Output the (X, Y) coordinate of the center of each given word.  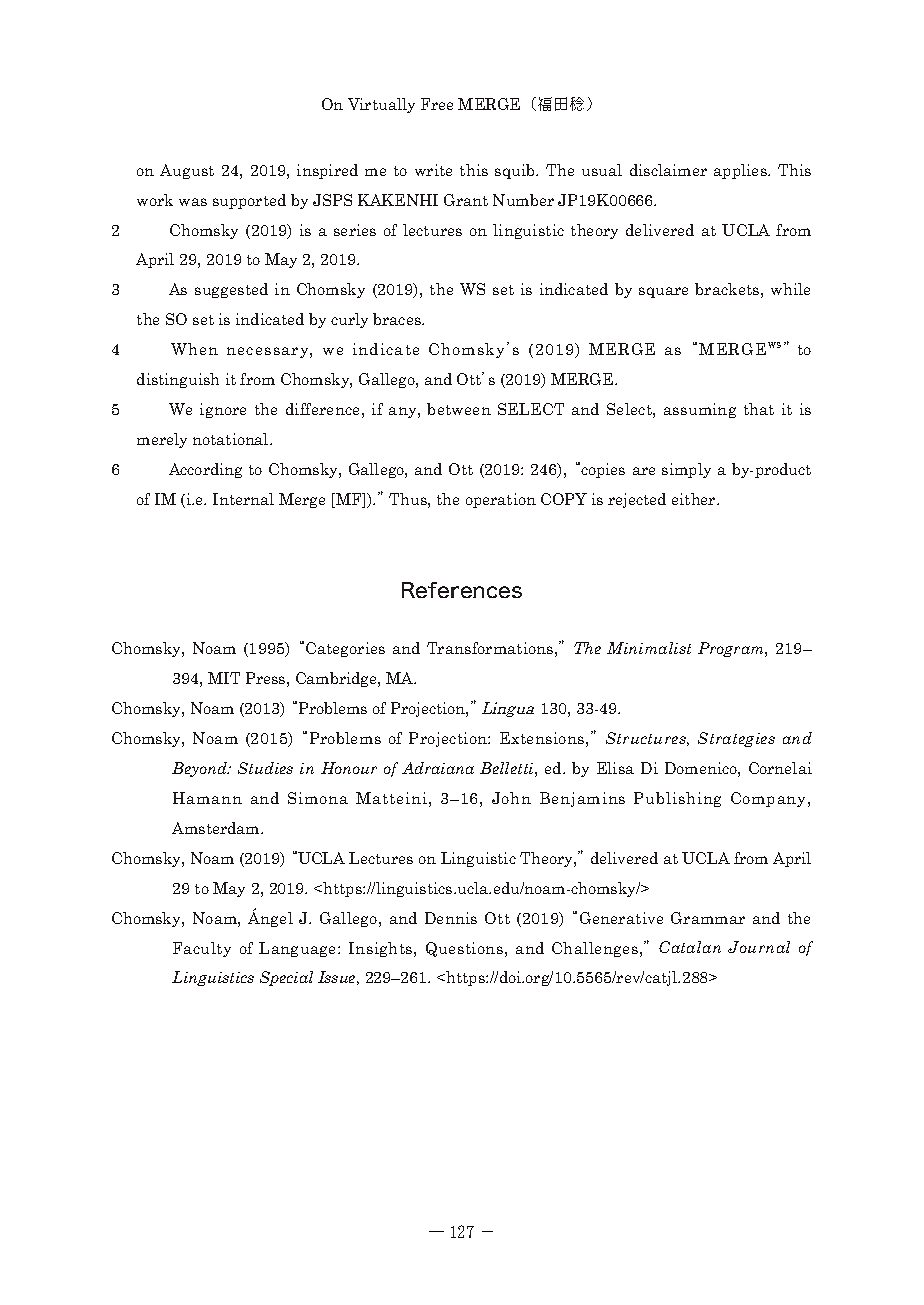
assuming (700, 410)
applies (741, 171)
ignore (223, 410)
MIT (224, 678)
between (459, 409)
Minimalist (649, 648)
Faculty (202, 949)
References (462, 590)
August (187, 171)
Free (437, 104)
